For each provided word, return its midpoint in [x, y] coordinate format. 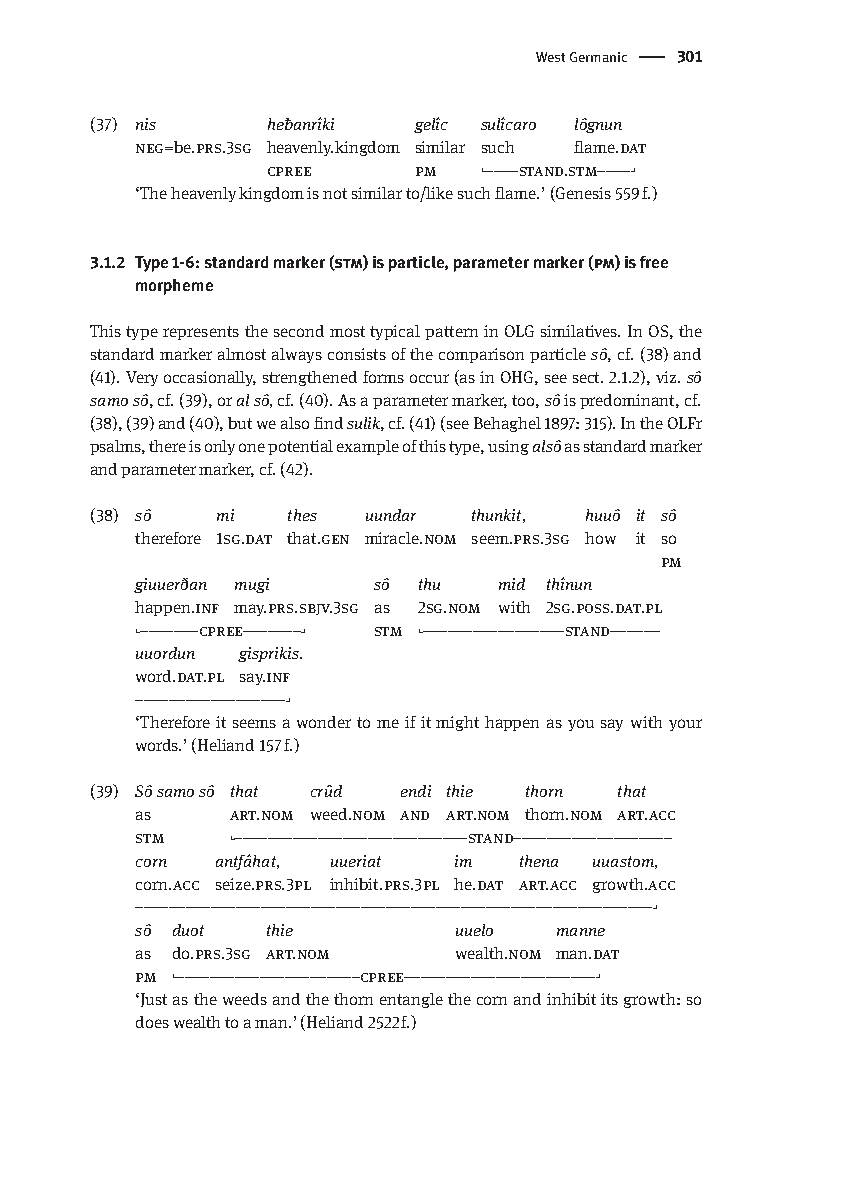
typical [395, 332]
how [600, 538]
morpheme [174, 287]
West [550, 57]
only [220, 447]
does [152, 1022]
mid [512, 584]
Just [152, 1000]
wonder [324, 722]
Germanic [598, 57]
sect [588, 377]
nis [146, 124]
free [654, 262]
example [368, 447]
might [457, 723]
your [685, 725]
